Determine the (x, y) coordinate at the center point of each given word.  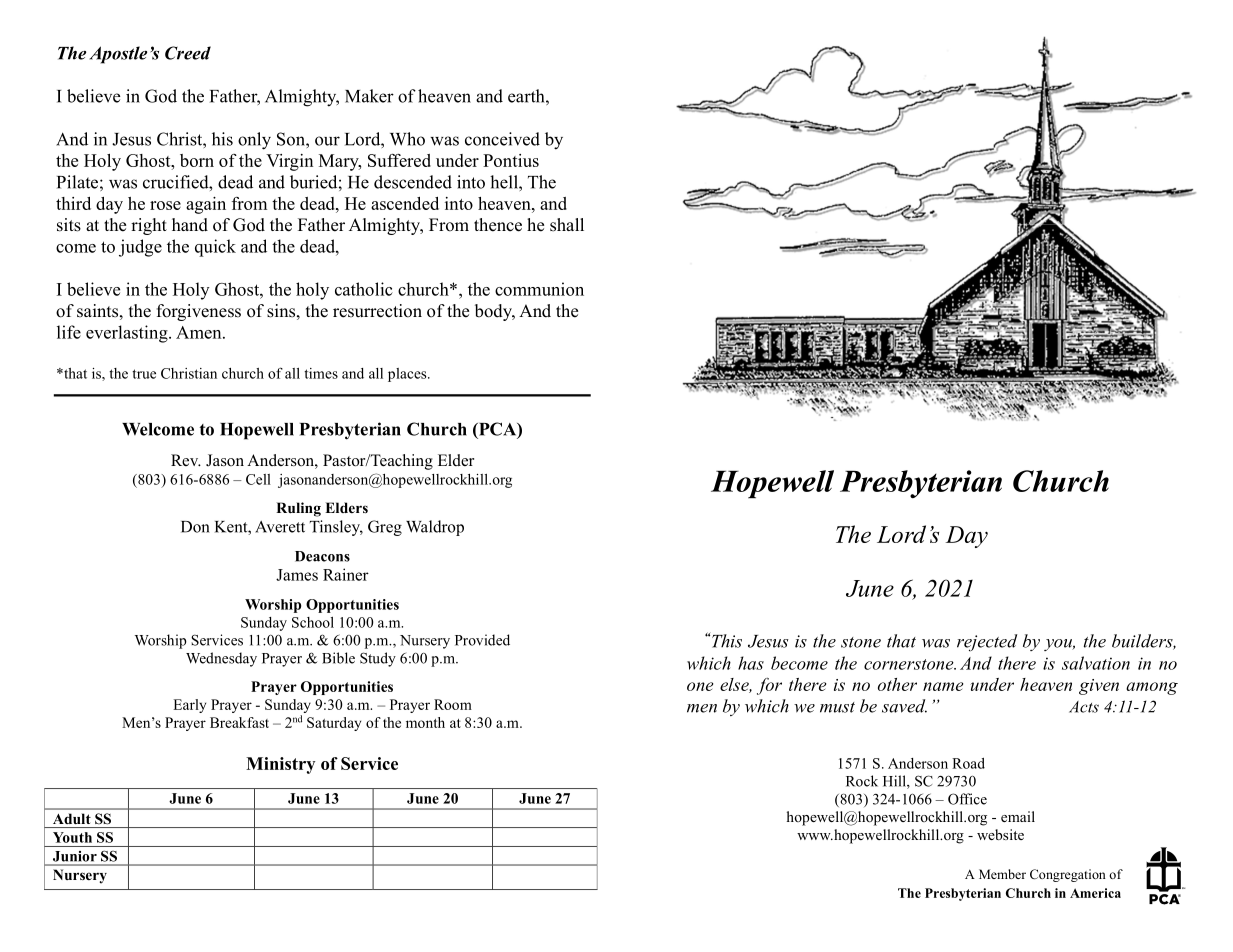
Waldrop (435, 528)
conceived (502, 139)
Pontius (511, 160)
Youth (72, 837)
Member (1002, 874)
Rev (186, 460)
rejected (987, 642)
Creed (188, 53)
